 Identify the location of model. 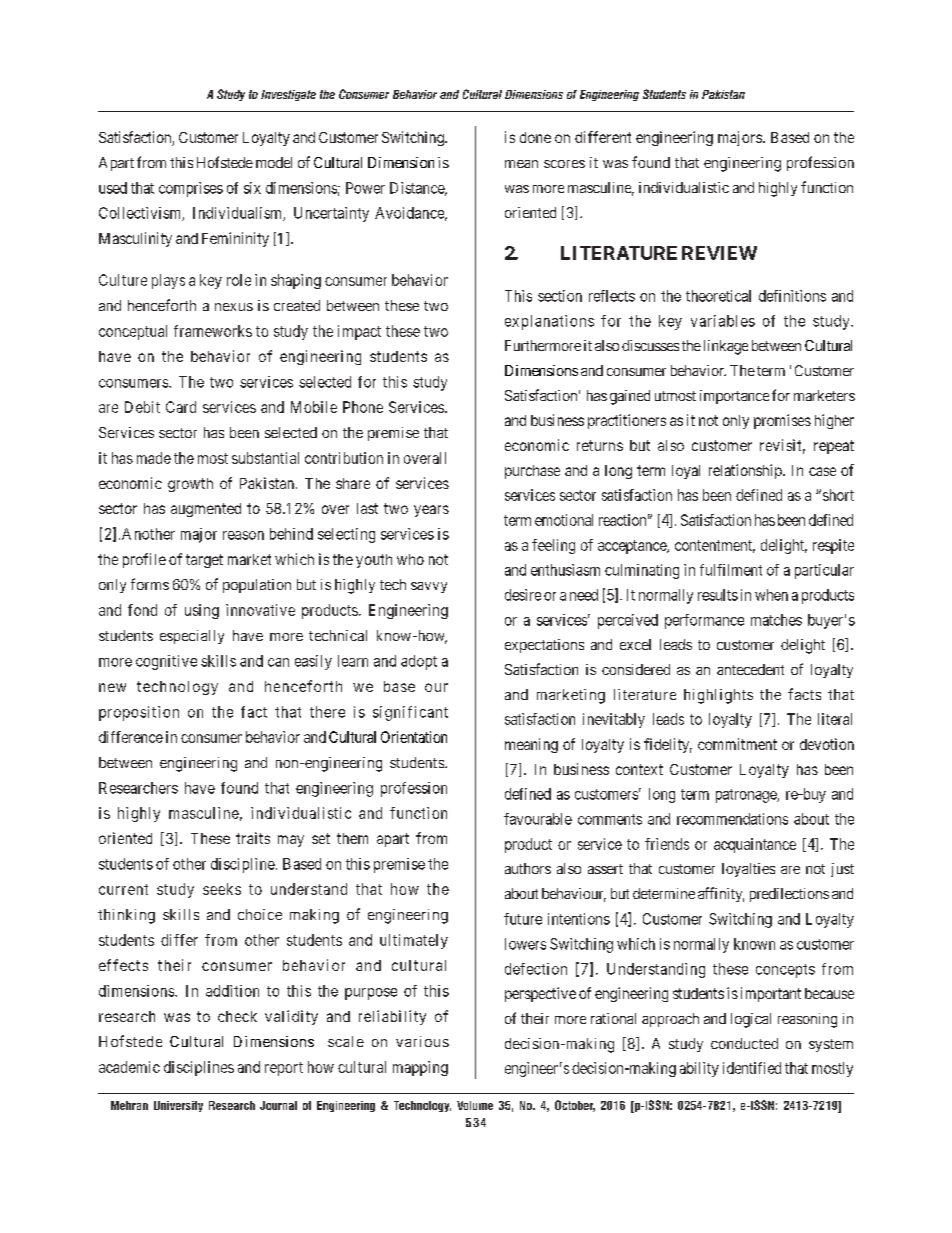
(274, 162).
